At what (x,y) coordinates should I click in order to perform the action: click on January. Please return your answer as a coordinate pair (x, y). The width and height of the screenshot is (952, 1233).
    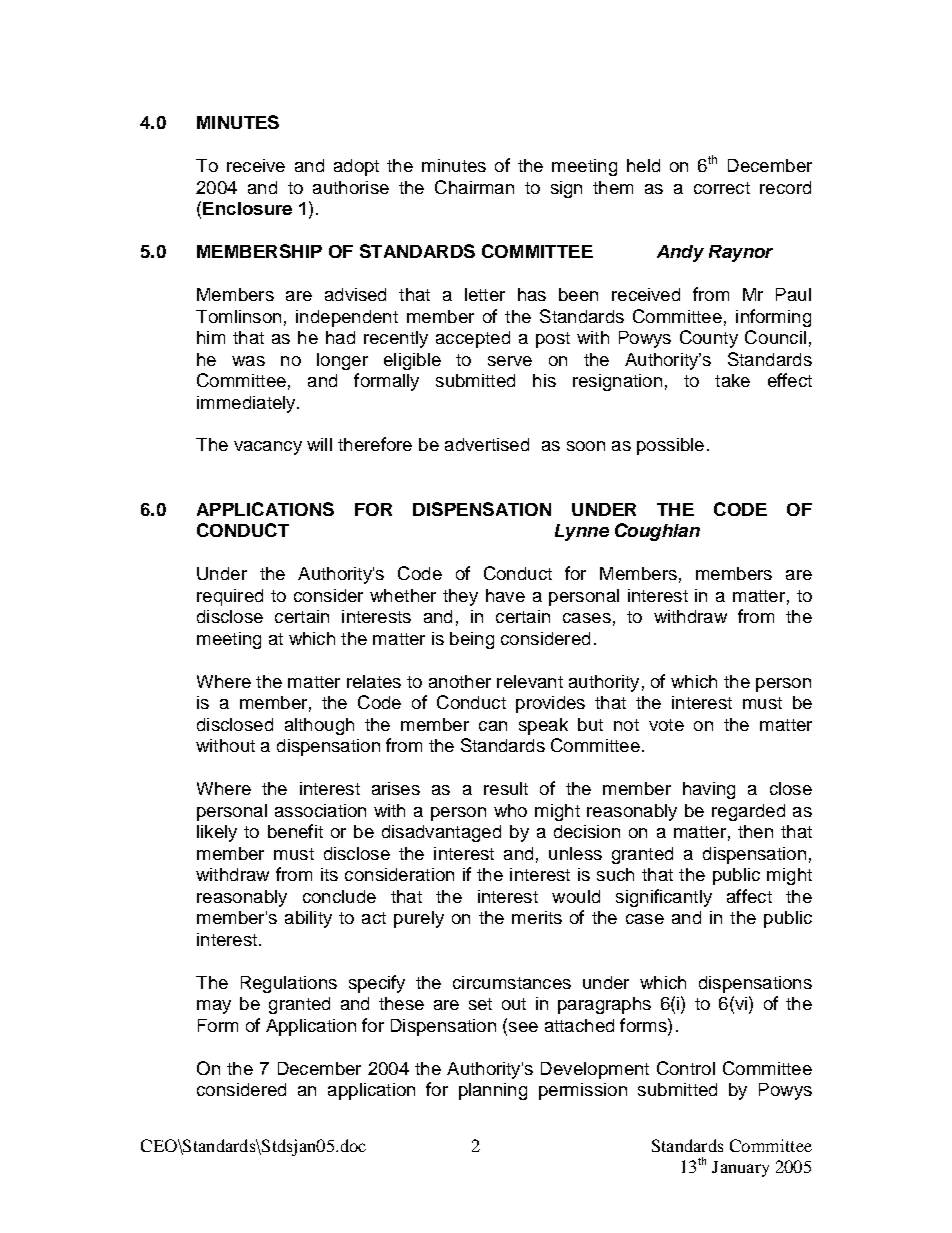
    Looking at the image, I should click on (740, 1169).
